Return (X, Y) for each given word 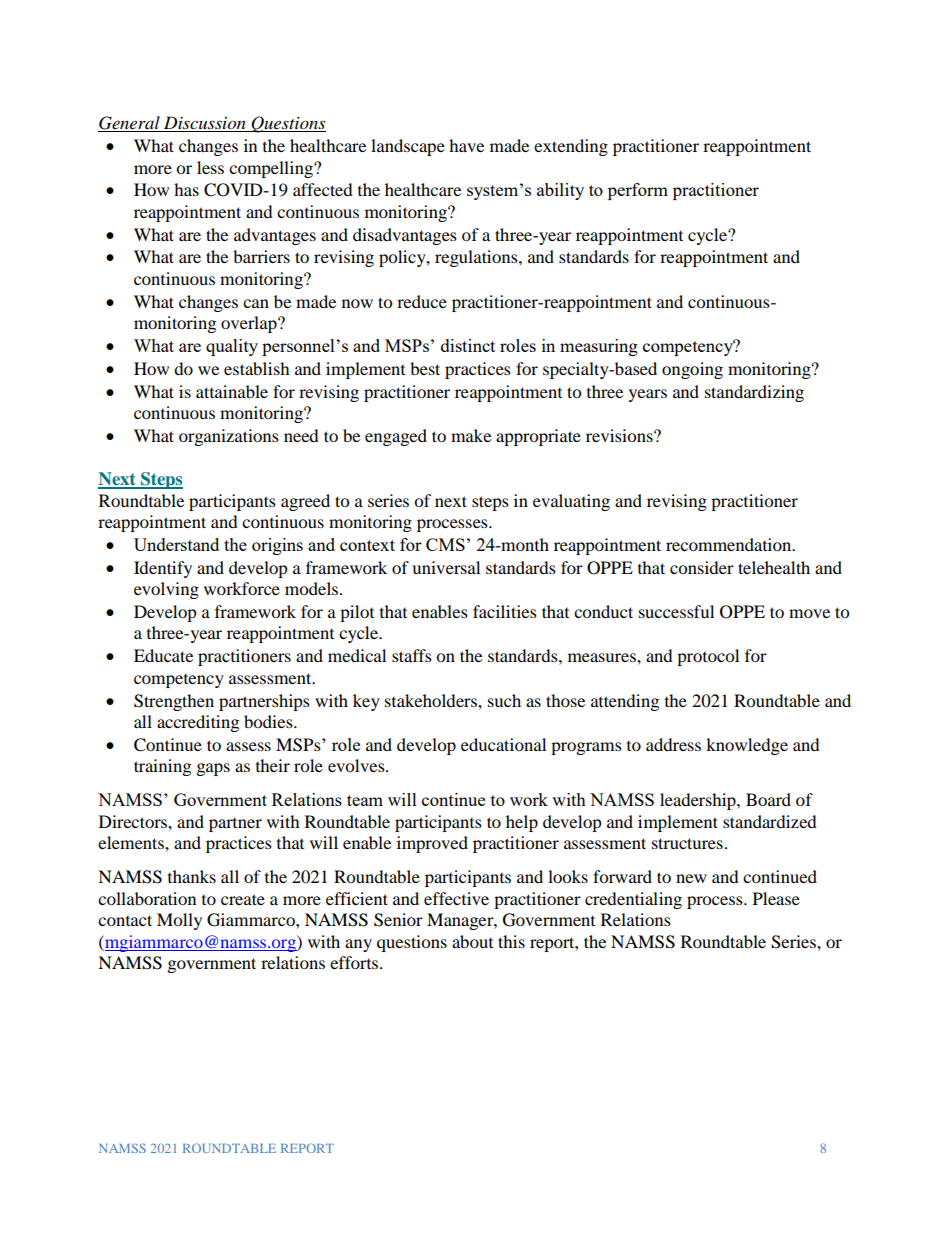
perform (638, 191)
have (466, 145)
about (472, 941)
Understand (176, 544)
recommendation (730, 544)
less (210, 167)
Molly (179, 921)
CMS (445, 544)
